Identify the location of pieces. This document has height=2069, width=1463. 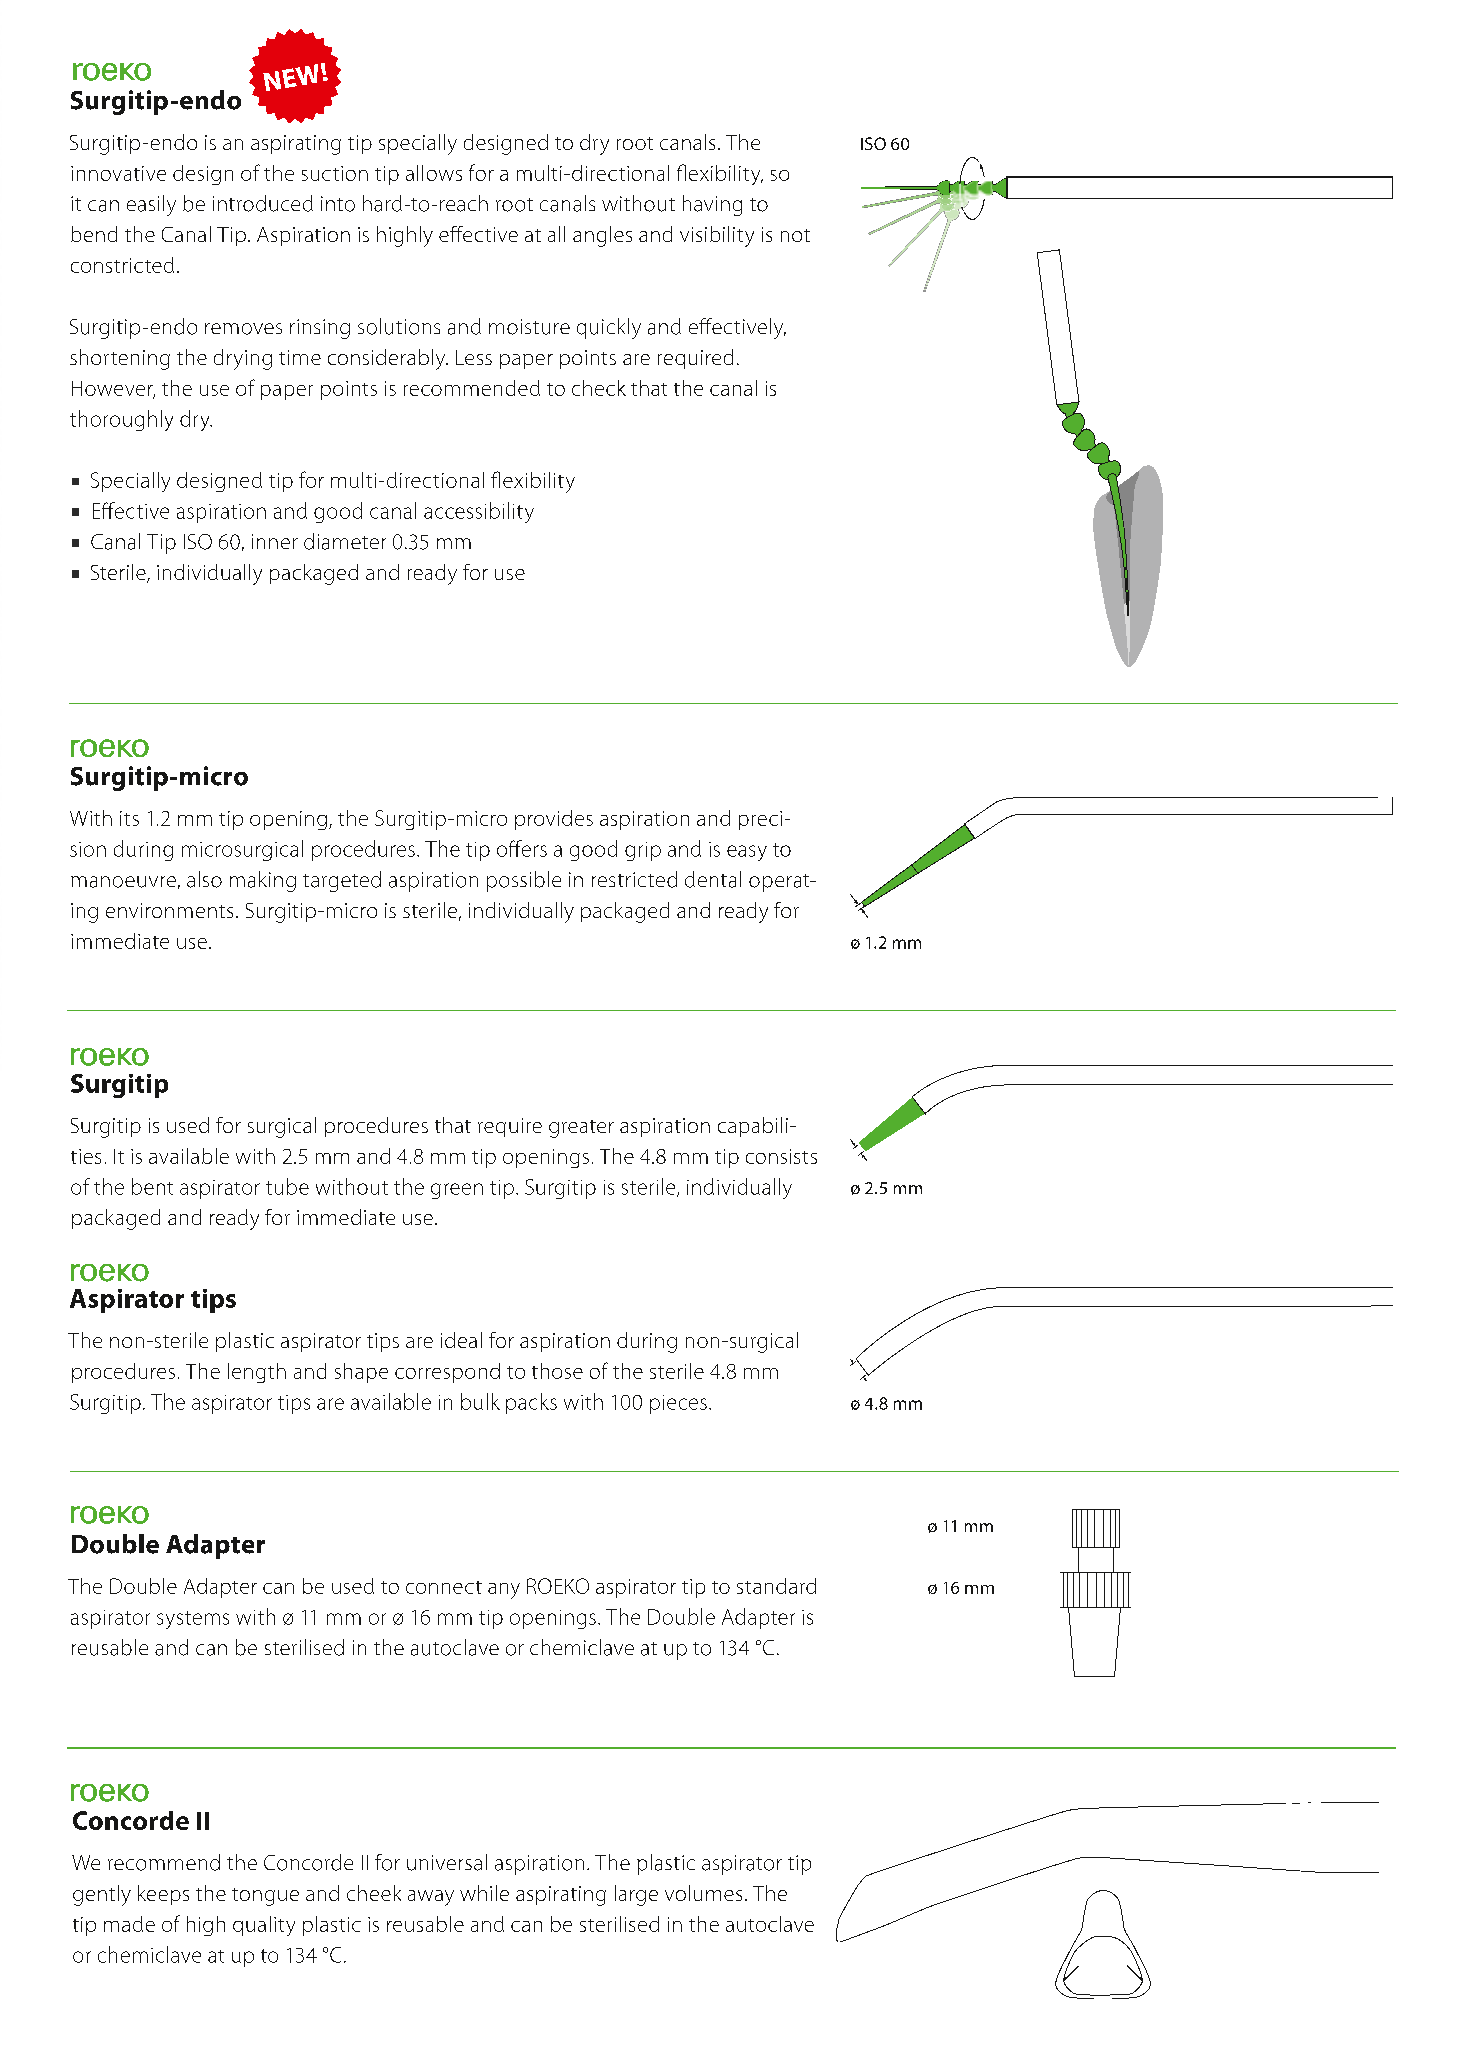
(678, 1404).
